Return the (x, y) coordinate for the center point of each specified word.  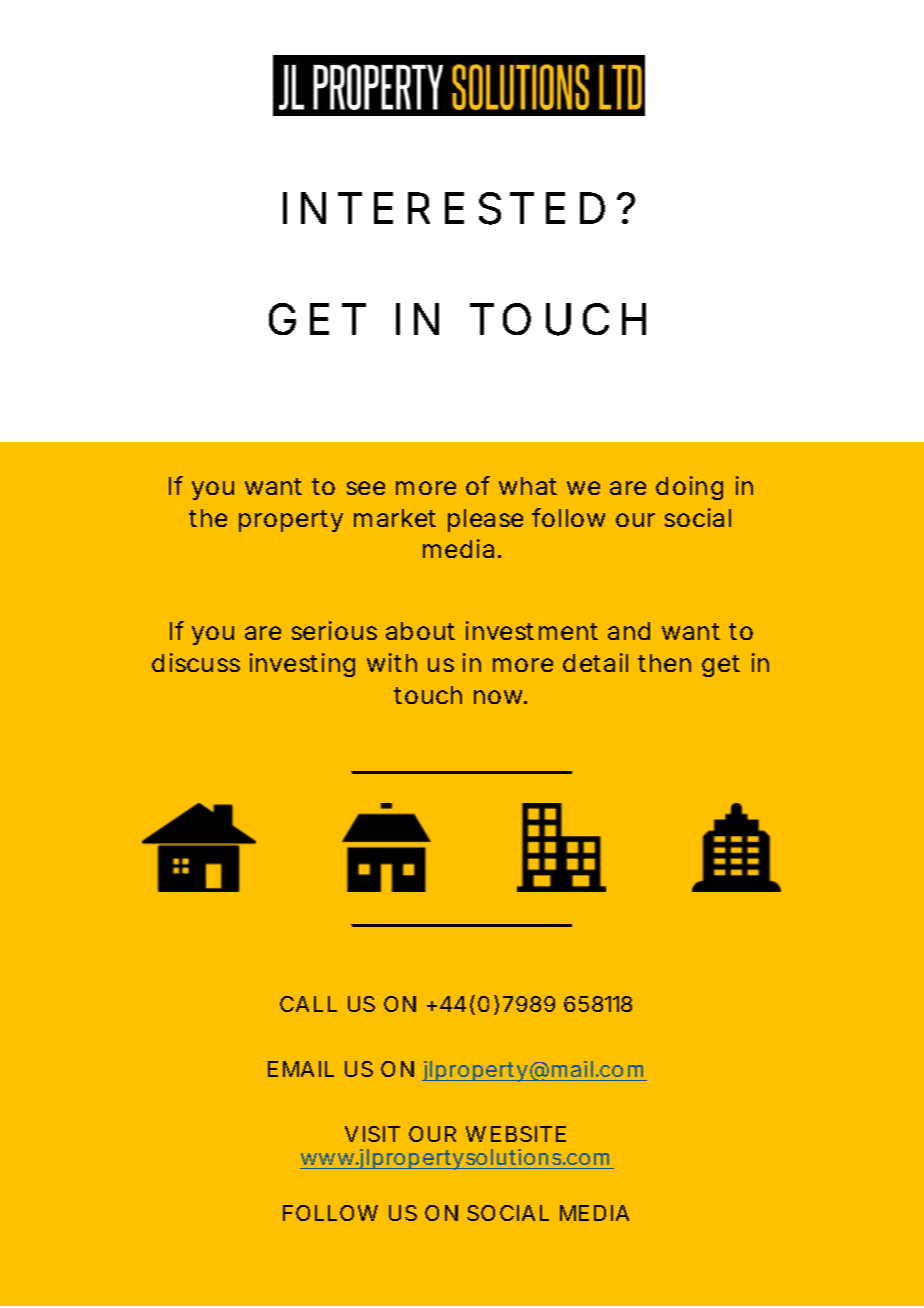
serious (334, 630)
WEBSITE (516, 1134)
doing (689, 488)
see (366, 488)
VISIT (372, 1134)
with (392, 662)
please (485, 520)
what (528, 486)
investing (302, 665)
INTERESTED (444, 208)
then (664, 663)
